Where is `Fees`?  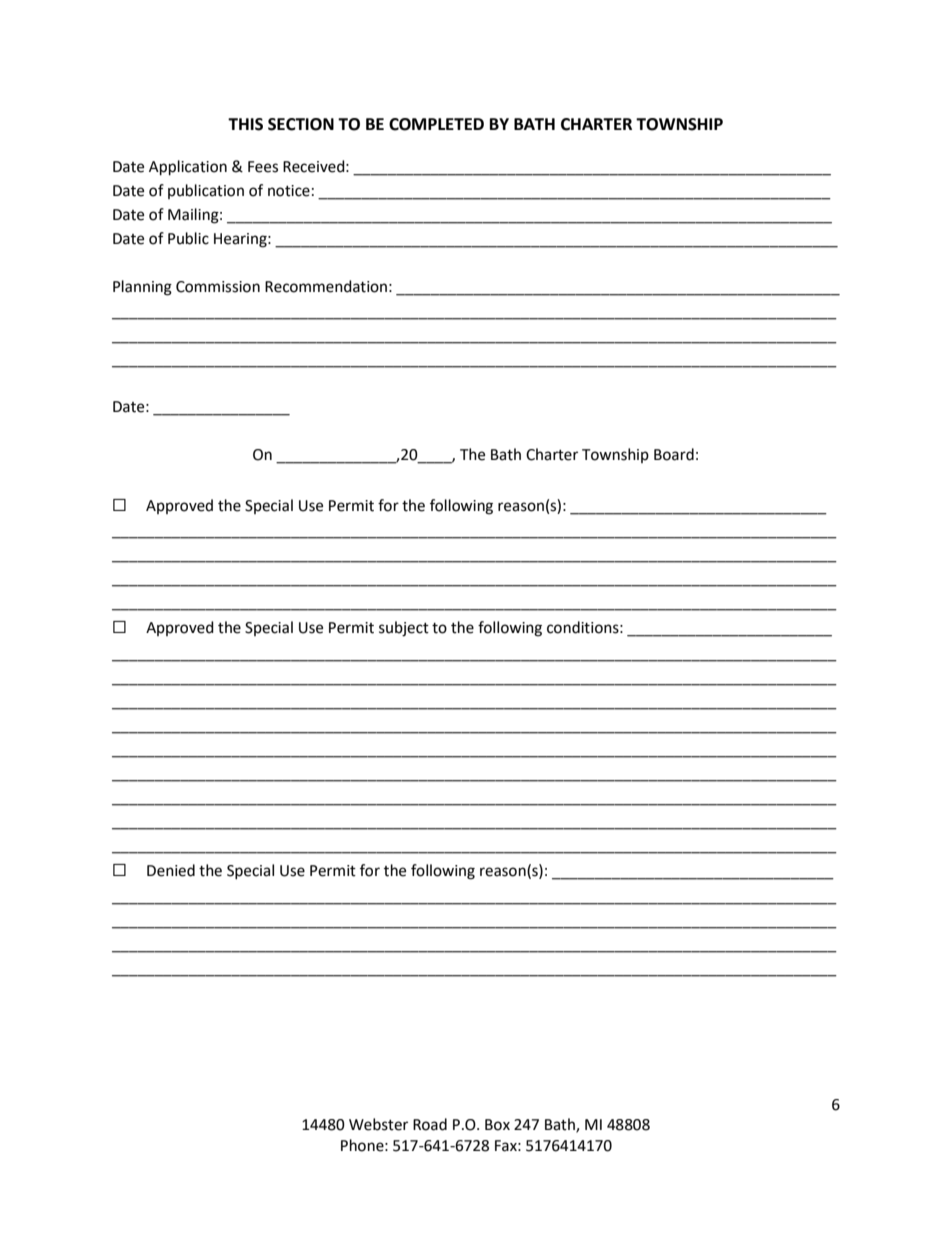 Fees is located at coordinates (263, 167).
